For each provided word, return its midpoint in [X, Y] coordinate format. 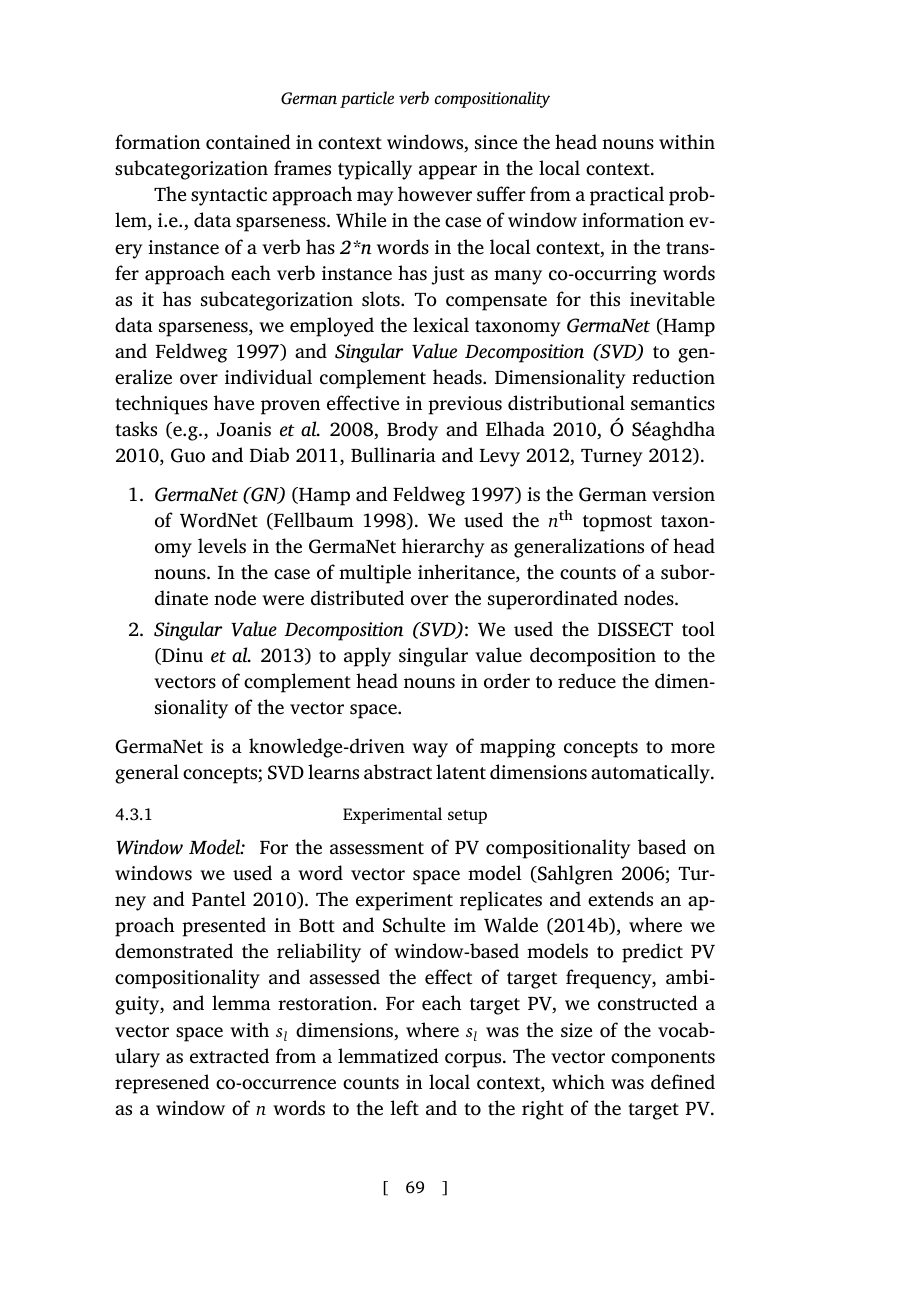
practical [627, 196]
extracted [229, 1056]
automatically [651, 774]
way [430, 750]
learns [333, 772]
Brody [412, 431]
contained [248, 142]
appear [448, 172]
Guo [188, 455]
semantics [673, 403]
